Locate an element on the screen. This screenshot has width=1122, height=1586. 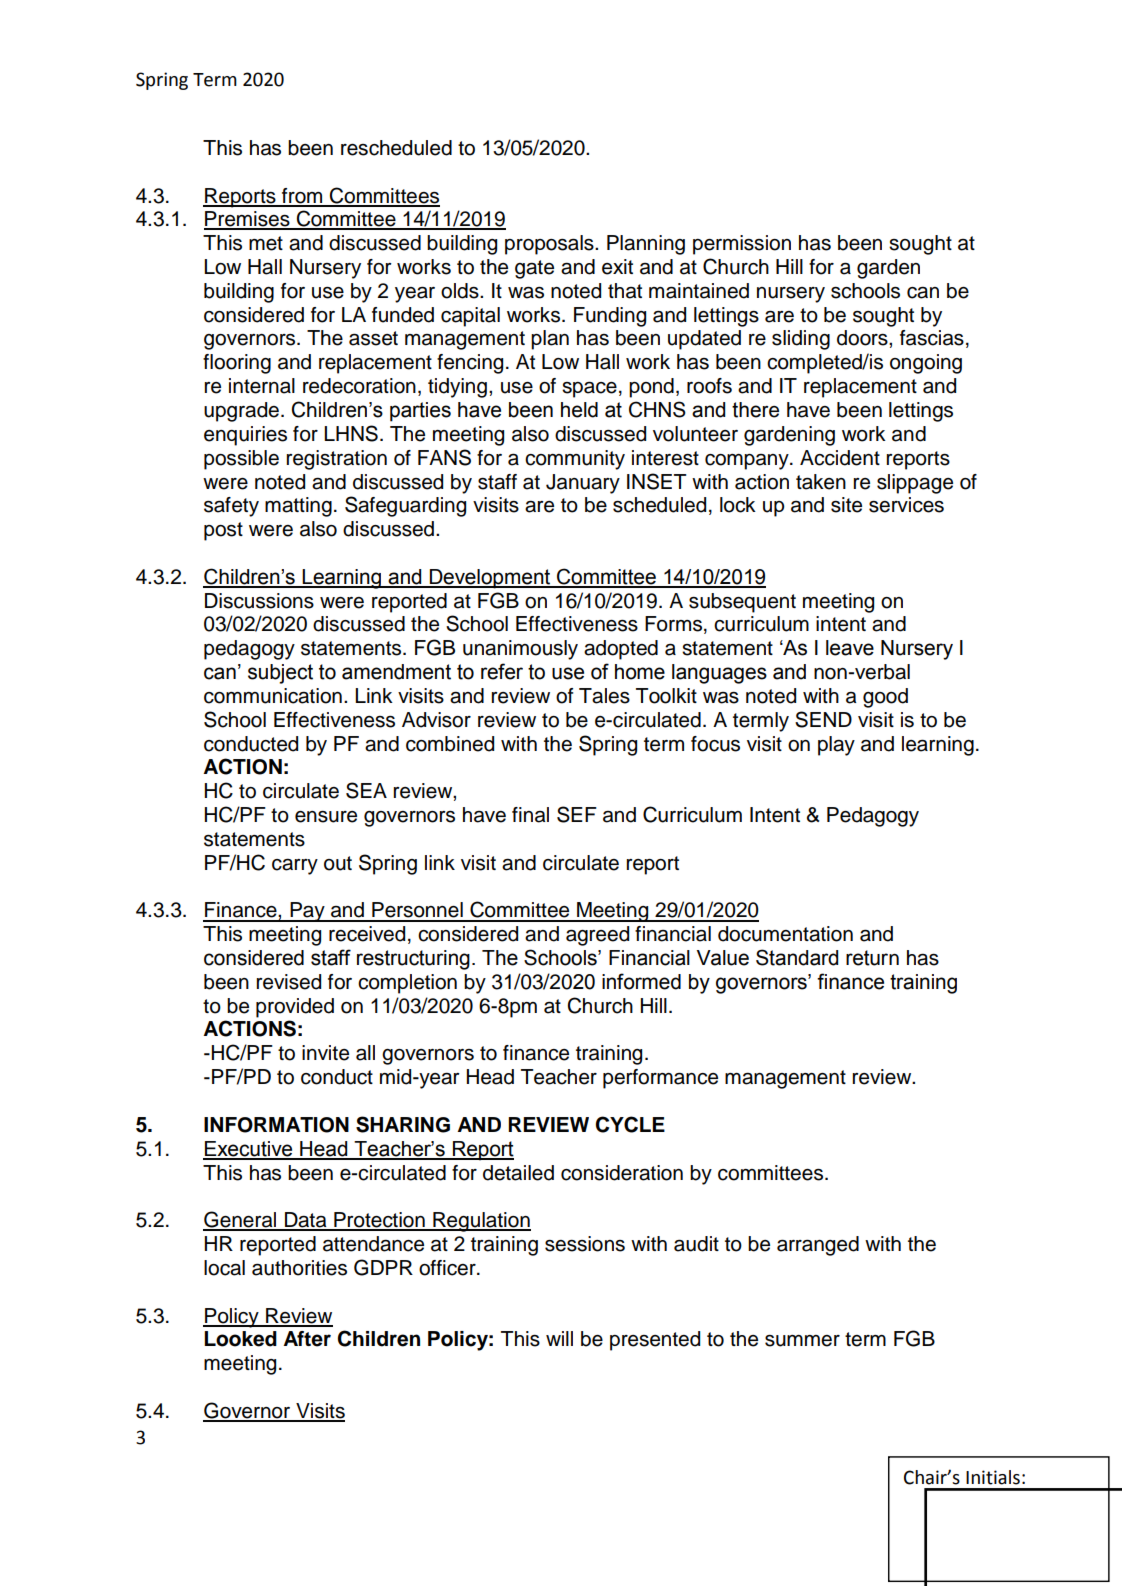
presented is located at coordinates (655, 1341).
